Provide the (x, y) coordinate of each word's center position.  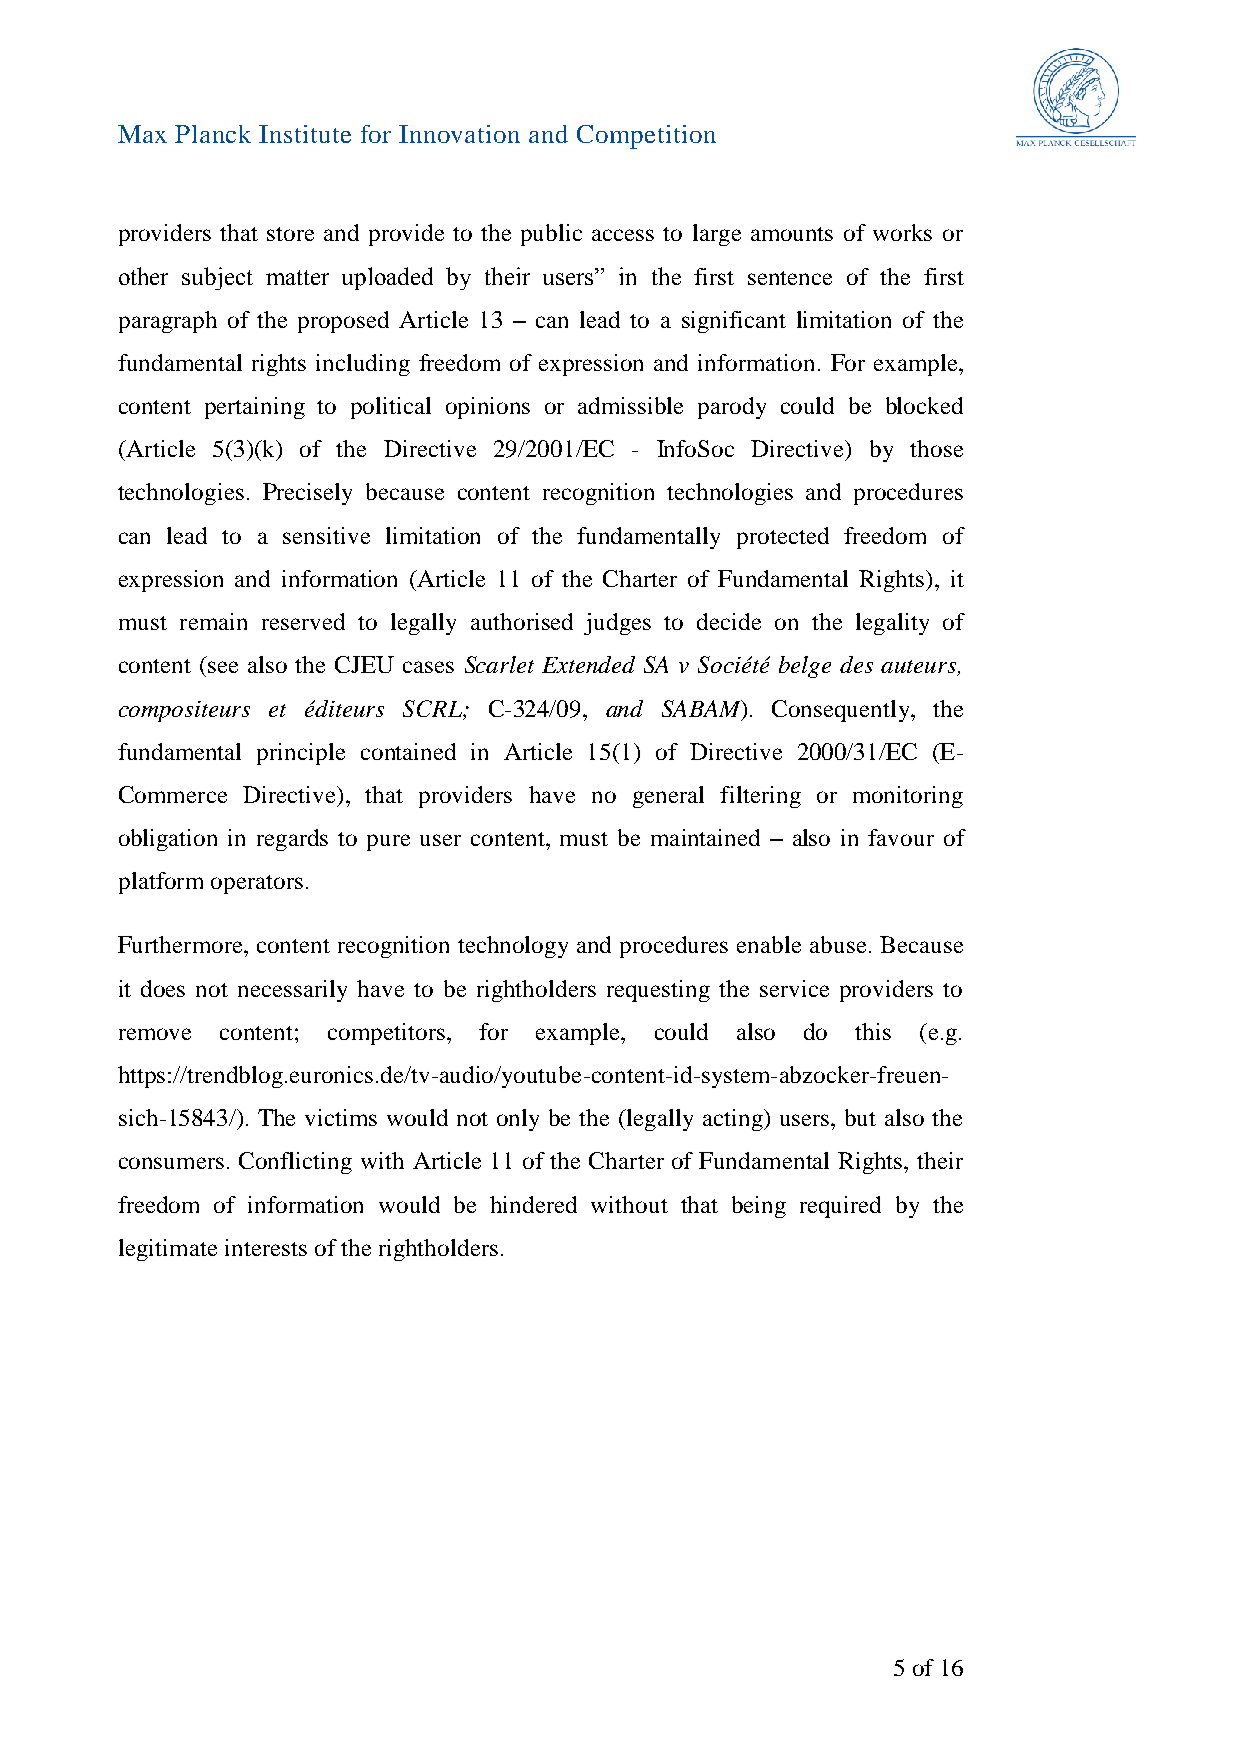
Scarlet (499, 664)
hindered (533, 1204)
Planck (213, 134)
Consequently (842, 711)
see (223, 667)
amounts (792, 234)
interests (266, 1247)
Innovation (459, 134)
